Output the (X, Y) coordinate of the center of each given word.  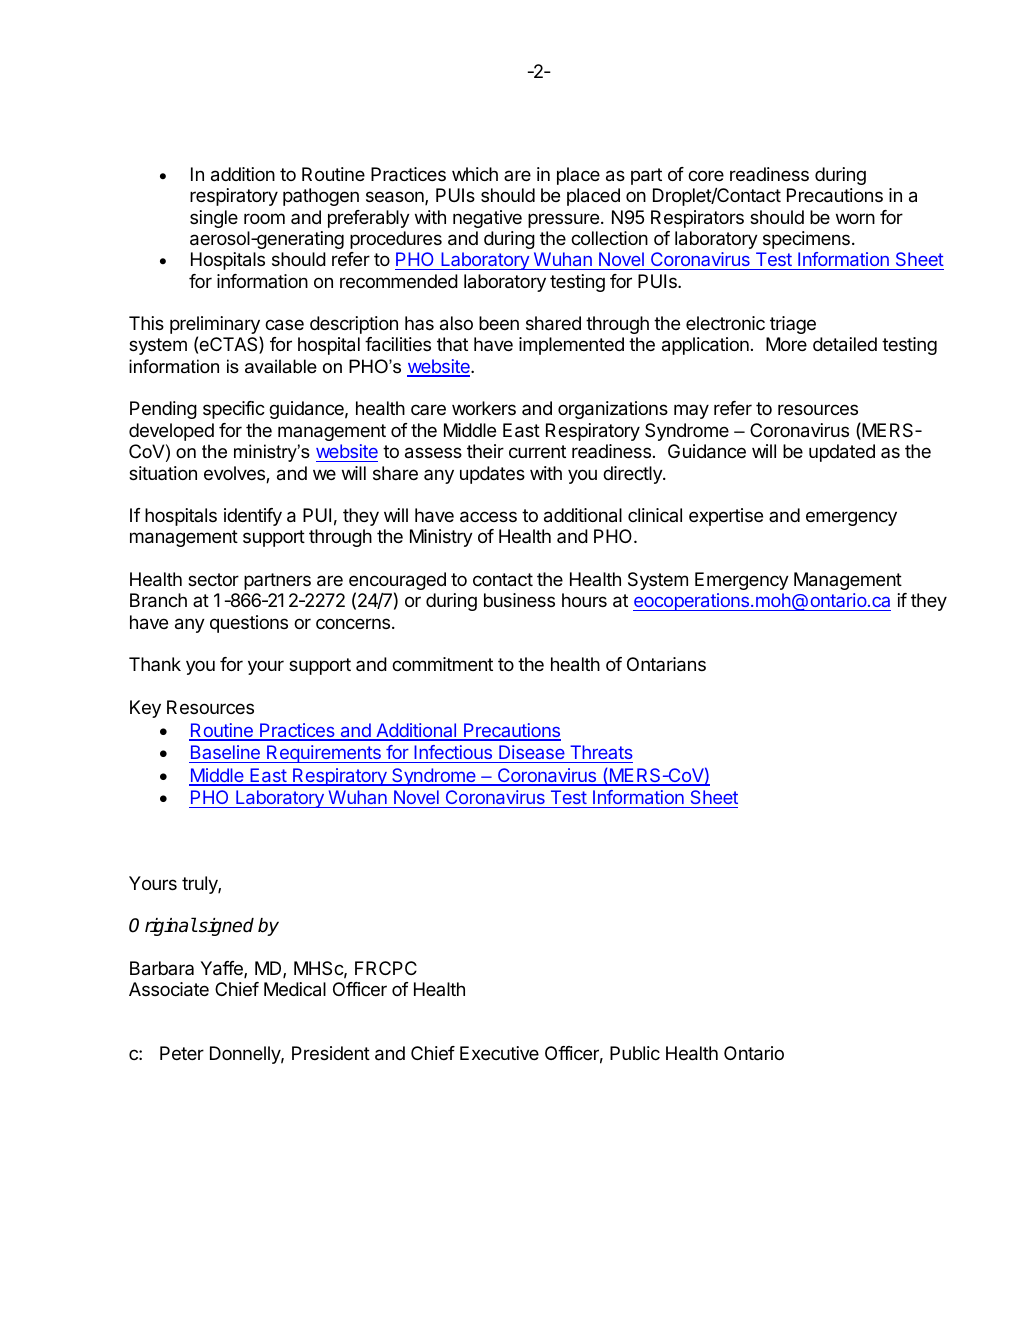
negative (487, 219)
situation (163, 473)
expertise (726, 517)
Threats (600, 754)
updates (492, 475)
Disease (532, 754)
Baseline (225, 754)
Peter (182, 1053)
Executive (499, 1053)
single (214, 219)
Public (635, 1053)
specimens (806, 240)
